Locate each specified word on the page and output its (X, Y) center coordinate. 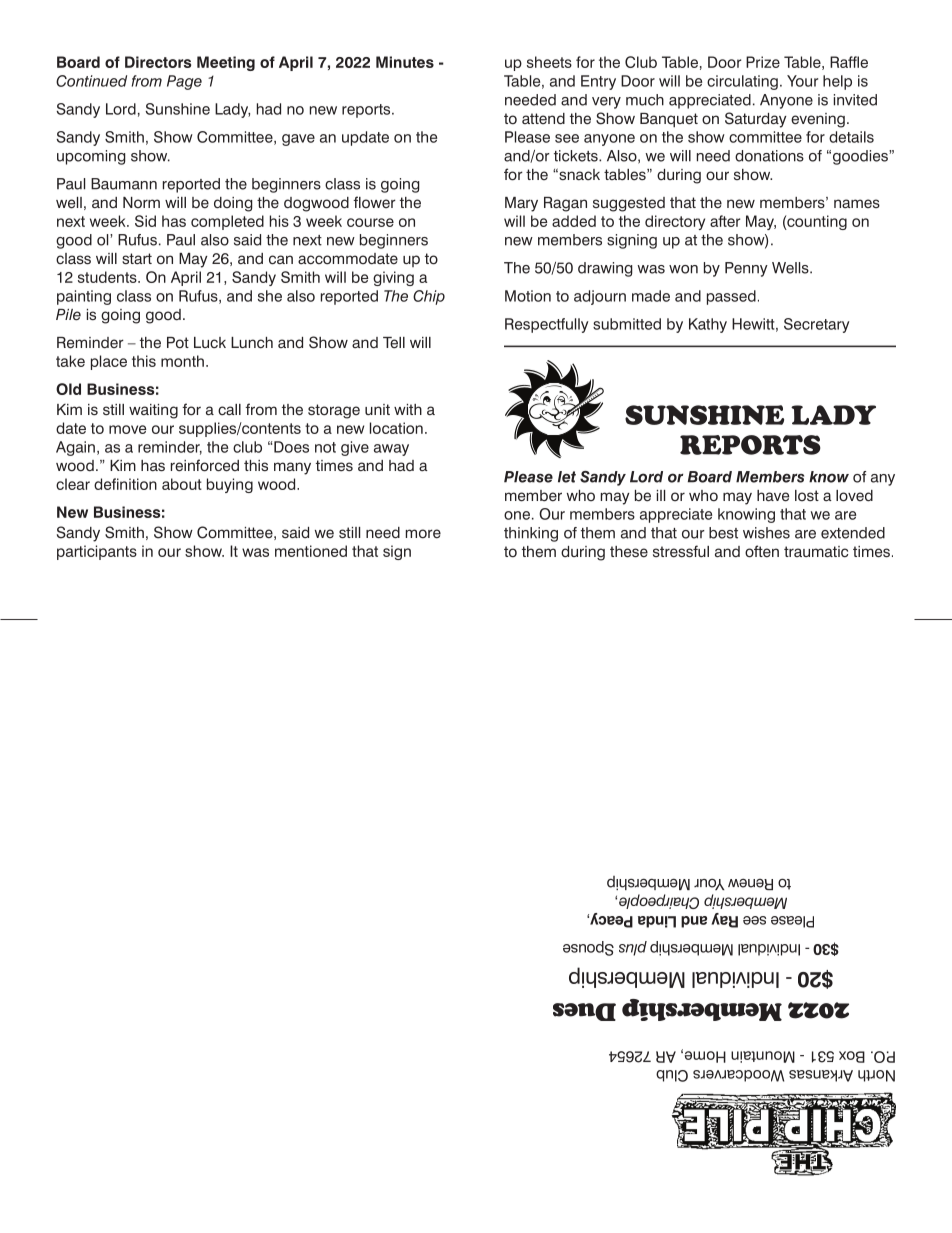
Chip (429, 297)
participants (97, 552)
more (423, 534)
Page (184, 82)
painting (84, 297)
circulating (742, 82)
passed (731, 297)
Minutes (405, 62)
